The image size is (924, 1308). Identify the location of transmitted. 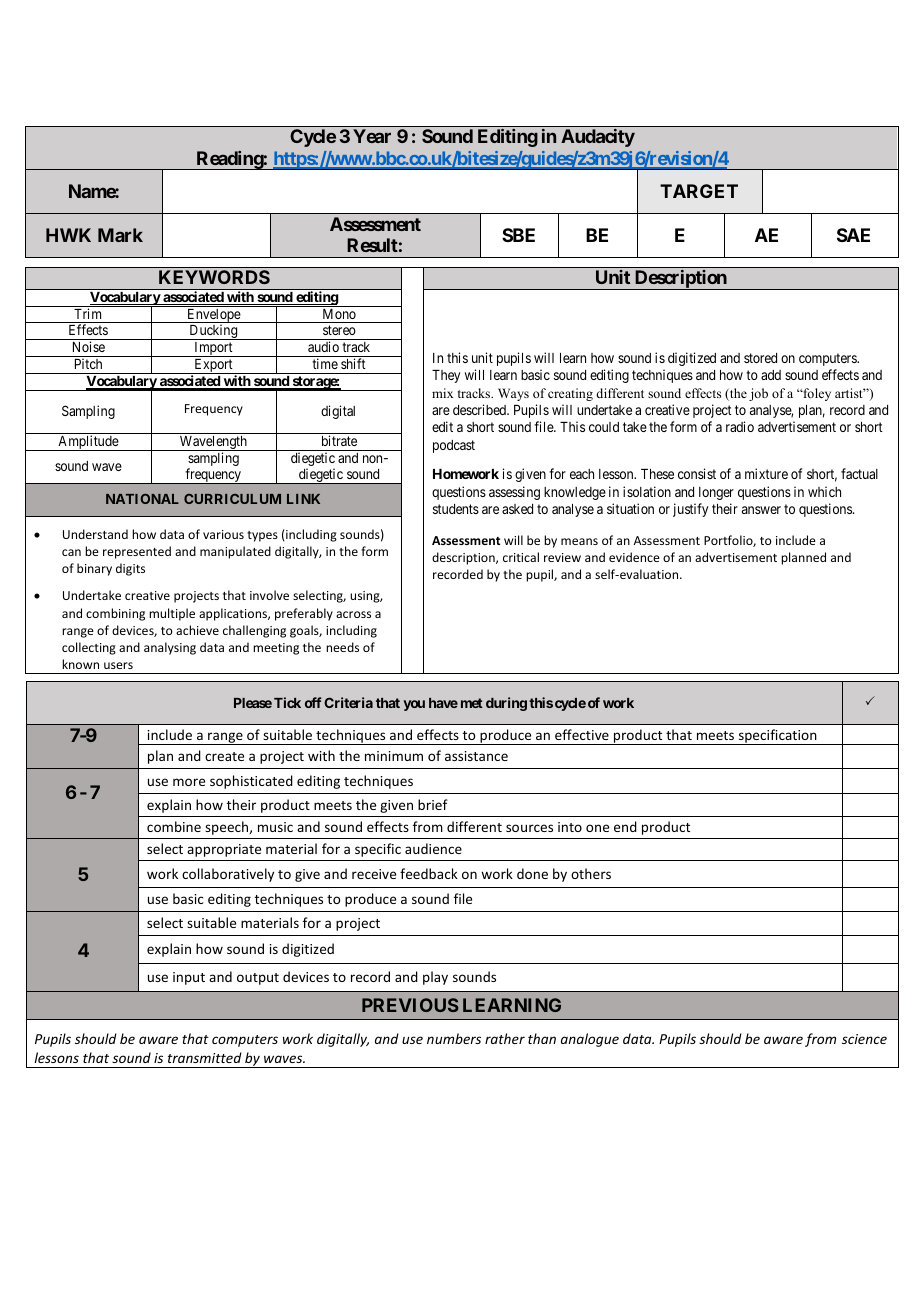
(205, 1057).
